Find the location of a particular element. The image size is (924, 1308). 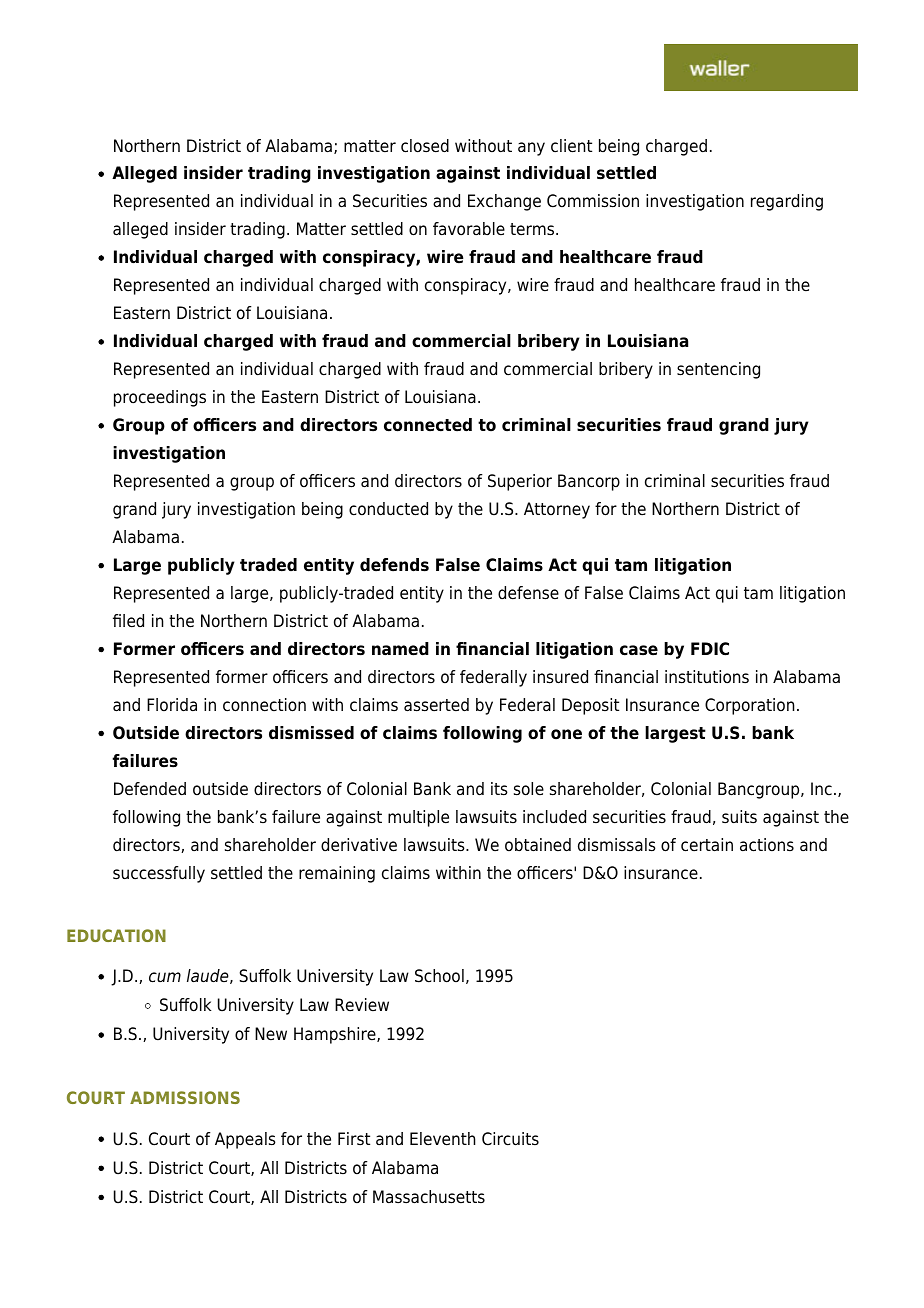

Attorney is located at coordinates (557, 510).
